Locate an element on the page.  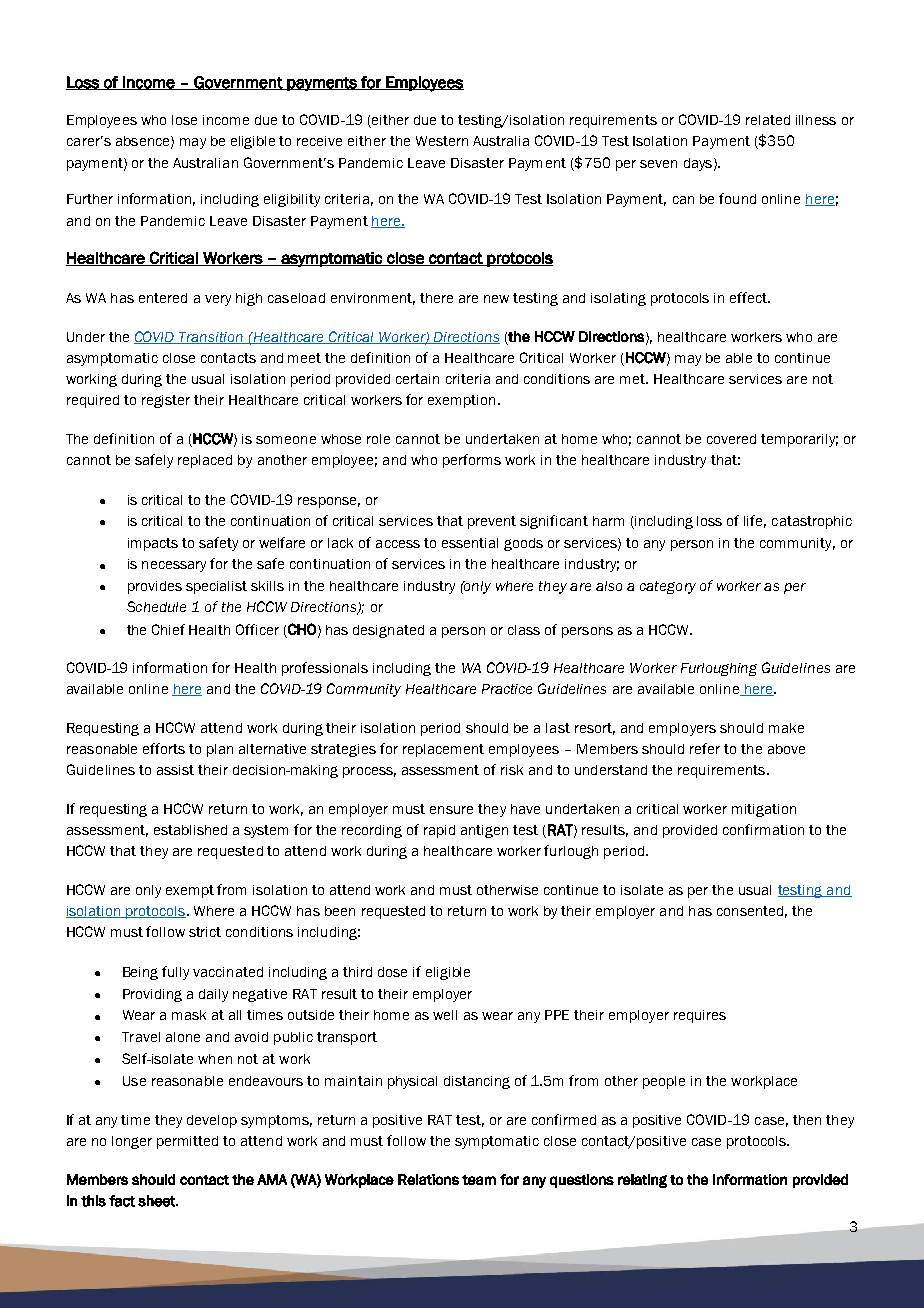
permitted is located at coordinates (187, 1142).
